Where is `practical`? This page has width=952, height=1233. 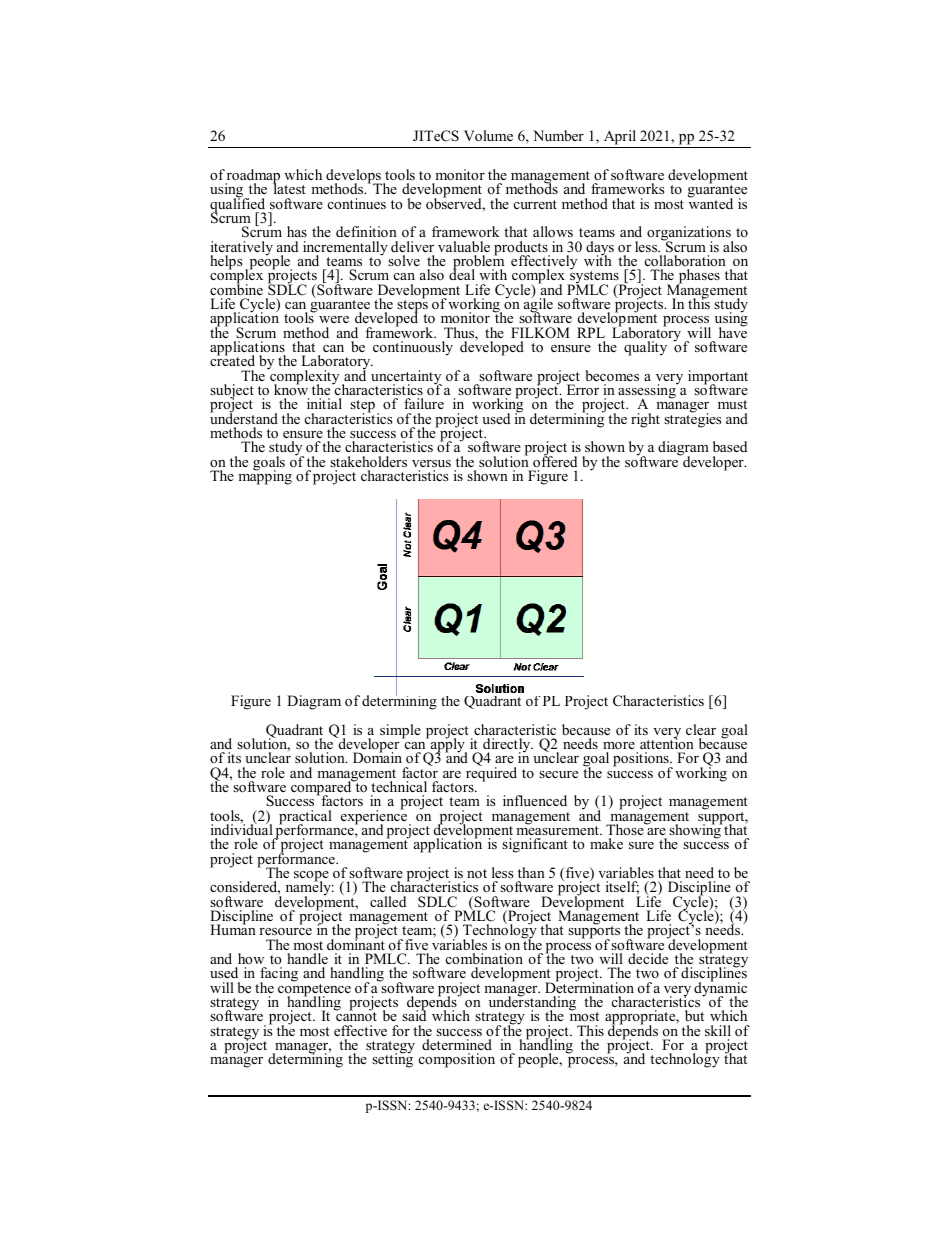
practical is located at coordinates (305, 818).
